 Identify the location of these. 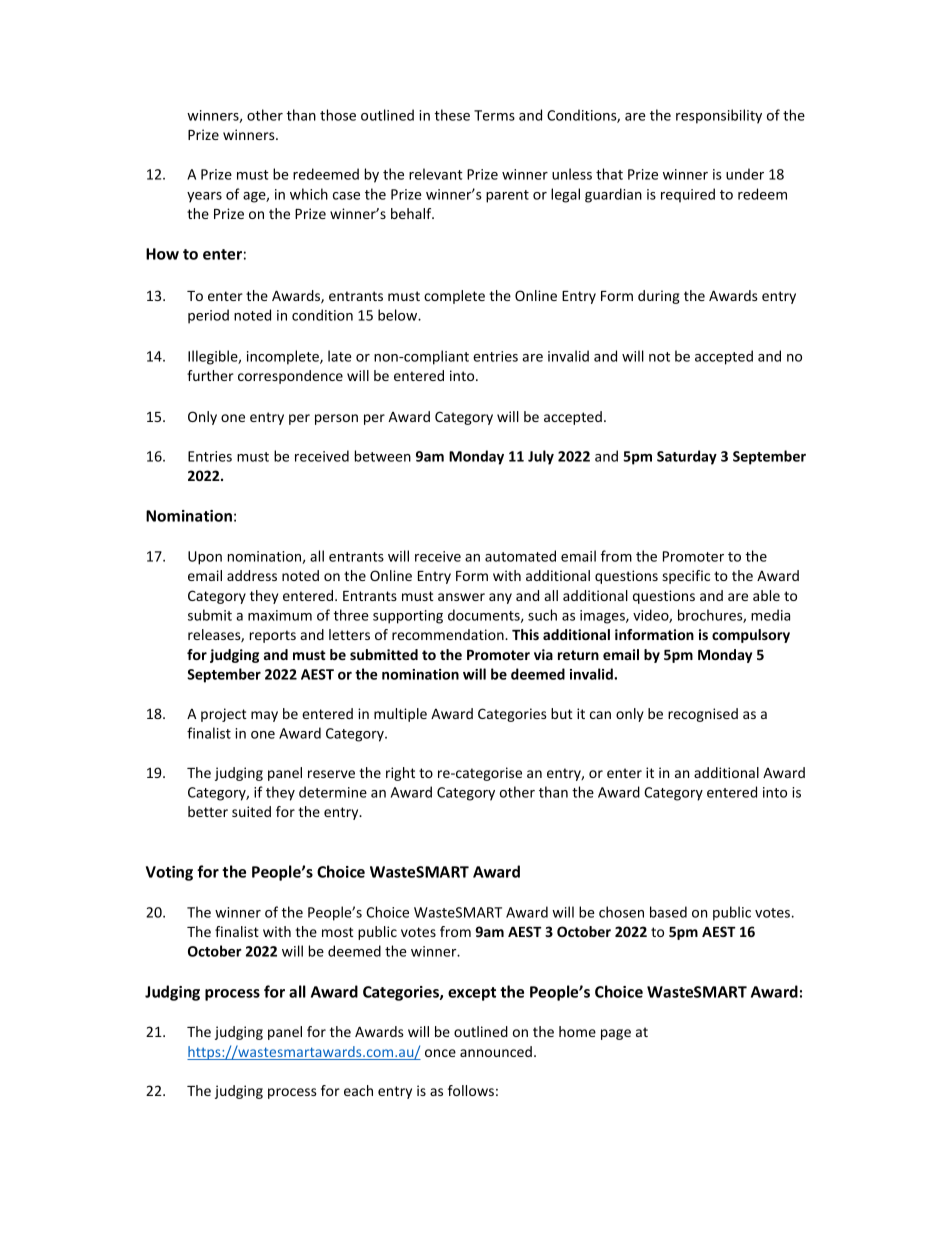
(452, 115).
